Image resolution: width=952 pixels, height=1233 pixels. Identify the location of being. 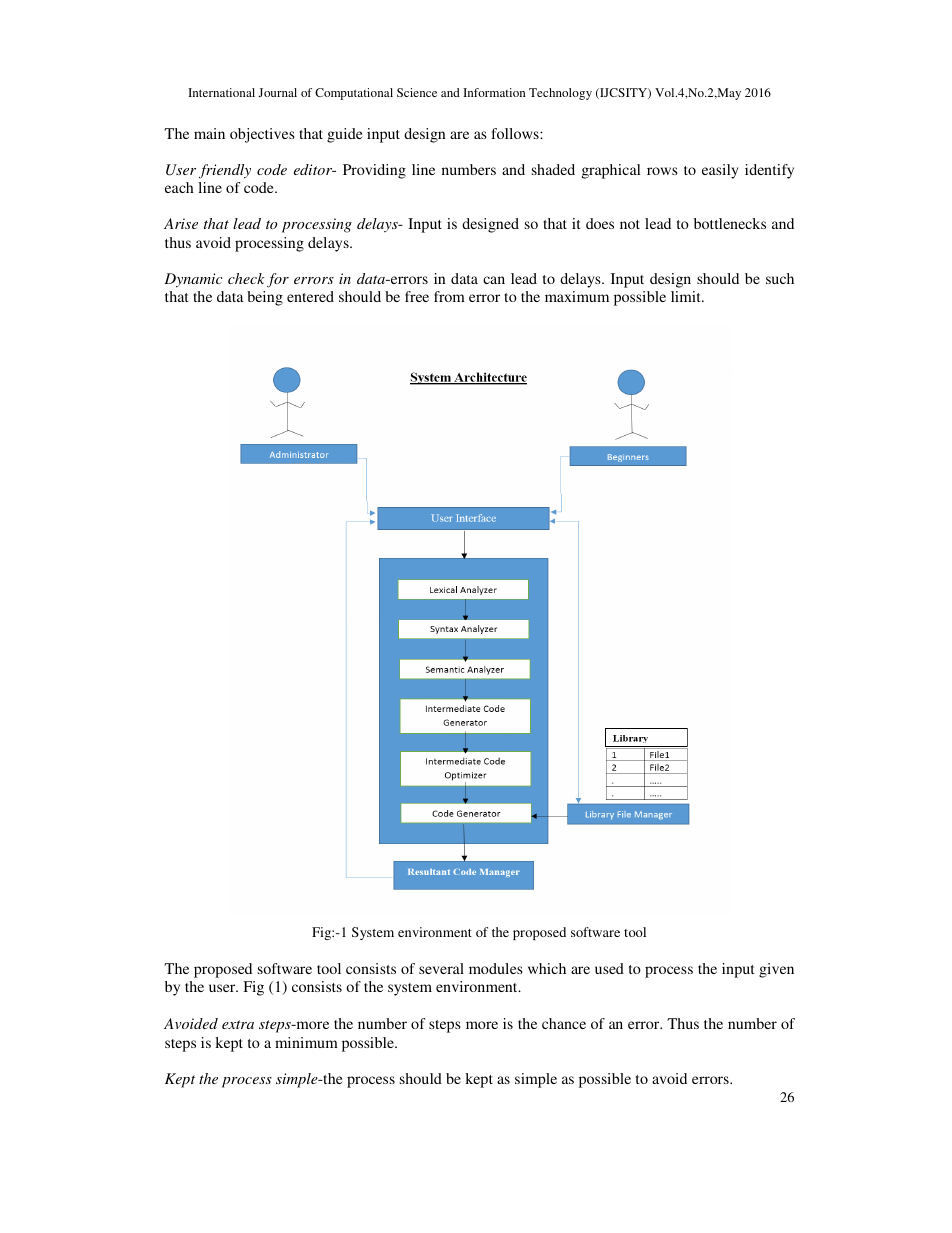
(265, 298).
